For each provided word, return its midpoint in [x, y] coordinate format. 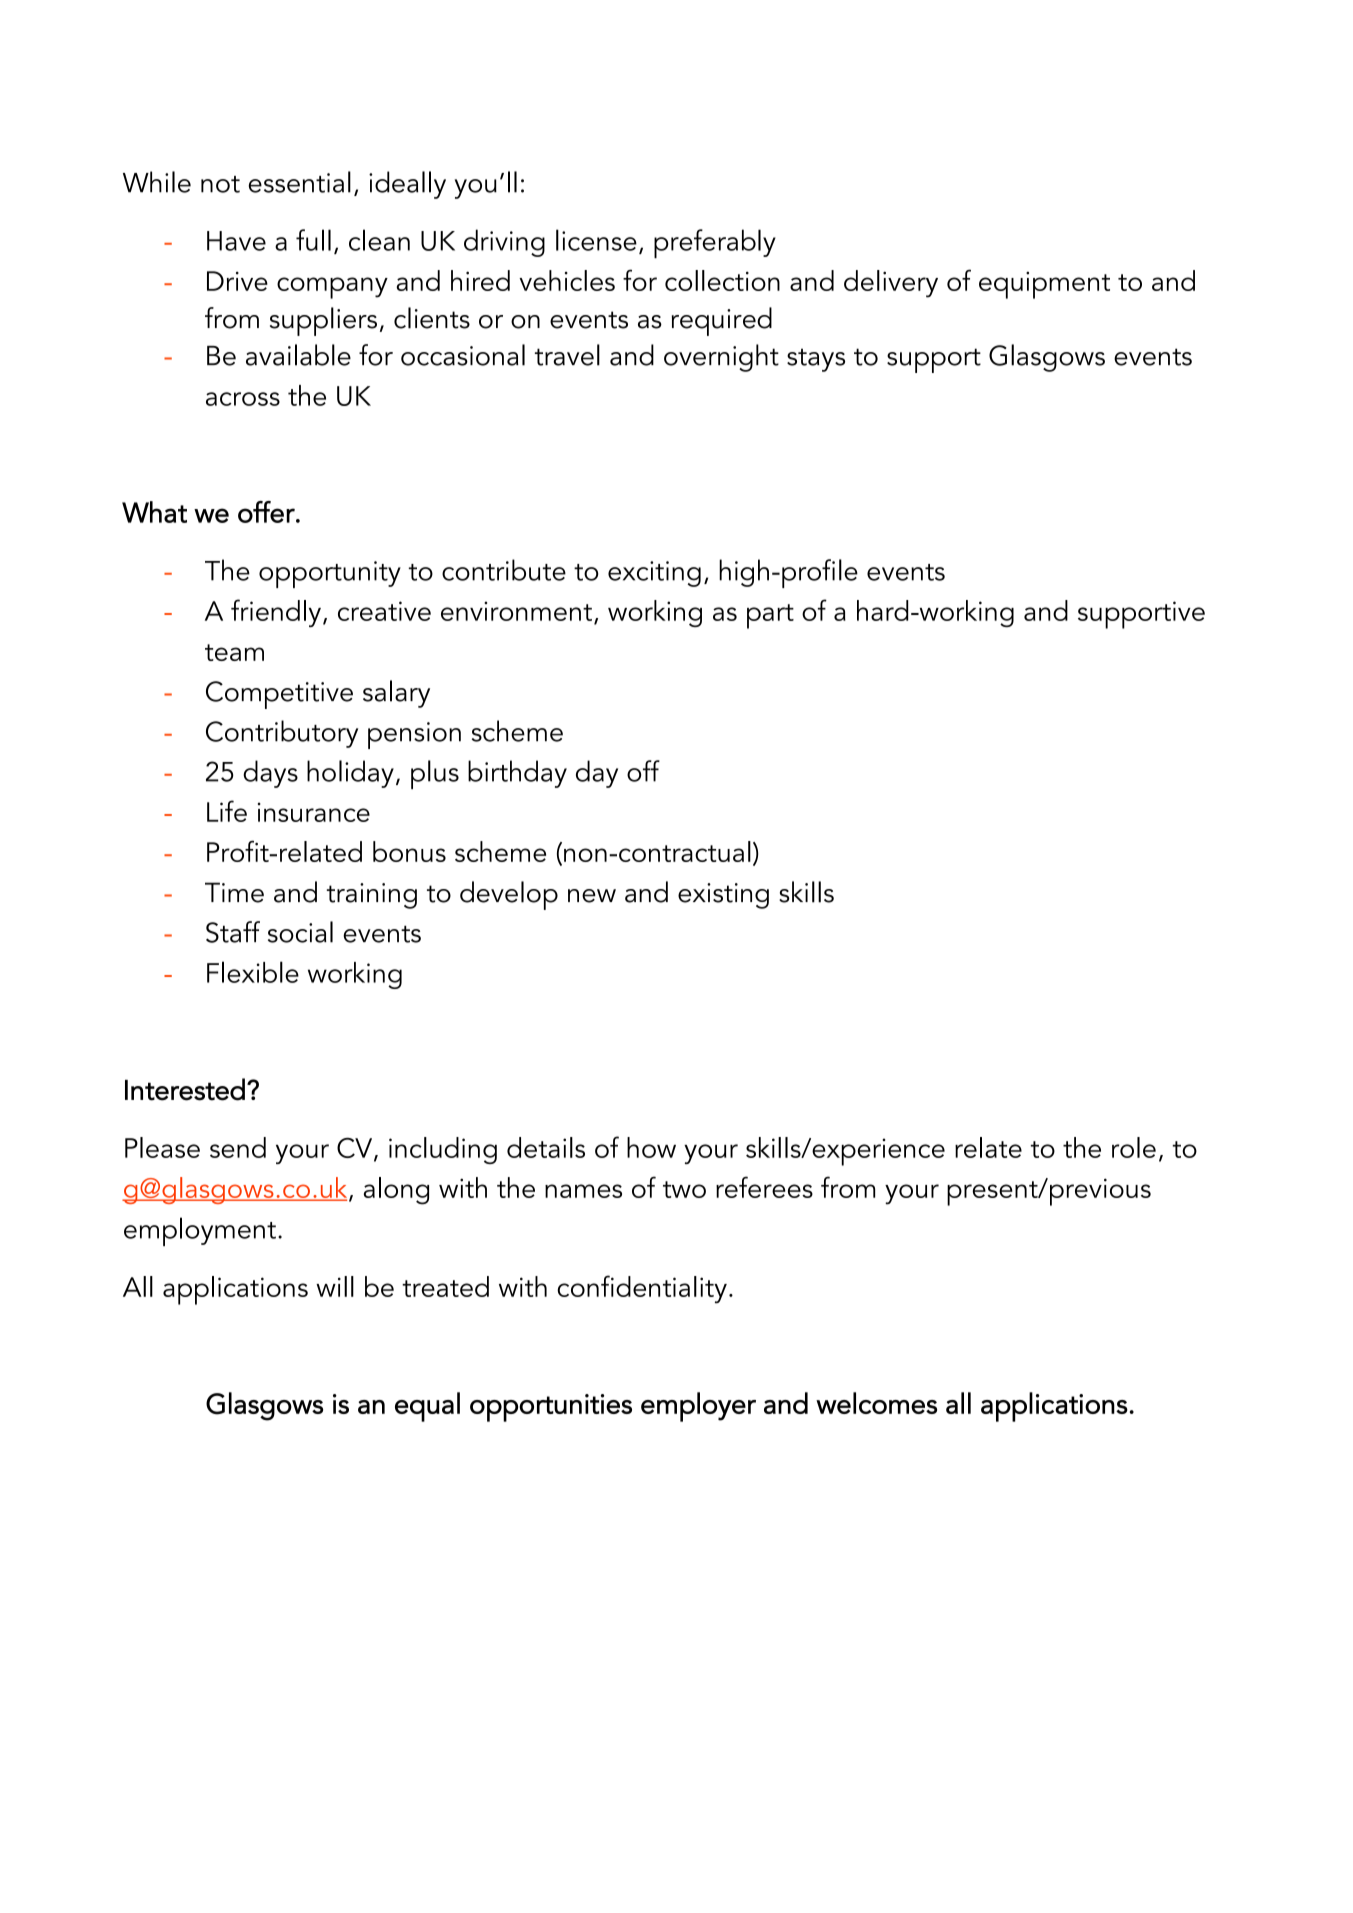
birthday [517, 774]
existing [723, 896]
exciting [654, 574]
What [154, 512]
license [596, 240]
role [1134, 1147]
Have [236, 241]
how [651, 1147]
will [335, 1286]
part [770, 616]
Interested [185, 1089]
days [270, 774]
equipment [1044, 285]
